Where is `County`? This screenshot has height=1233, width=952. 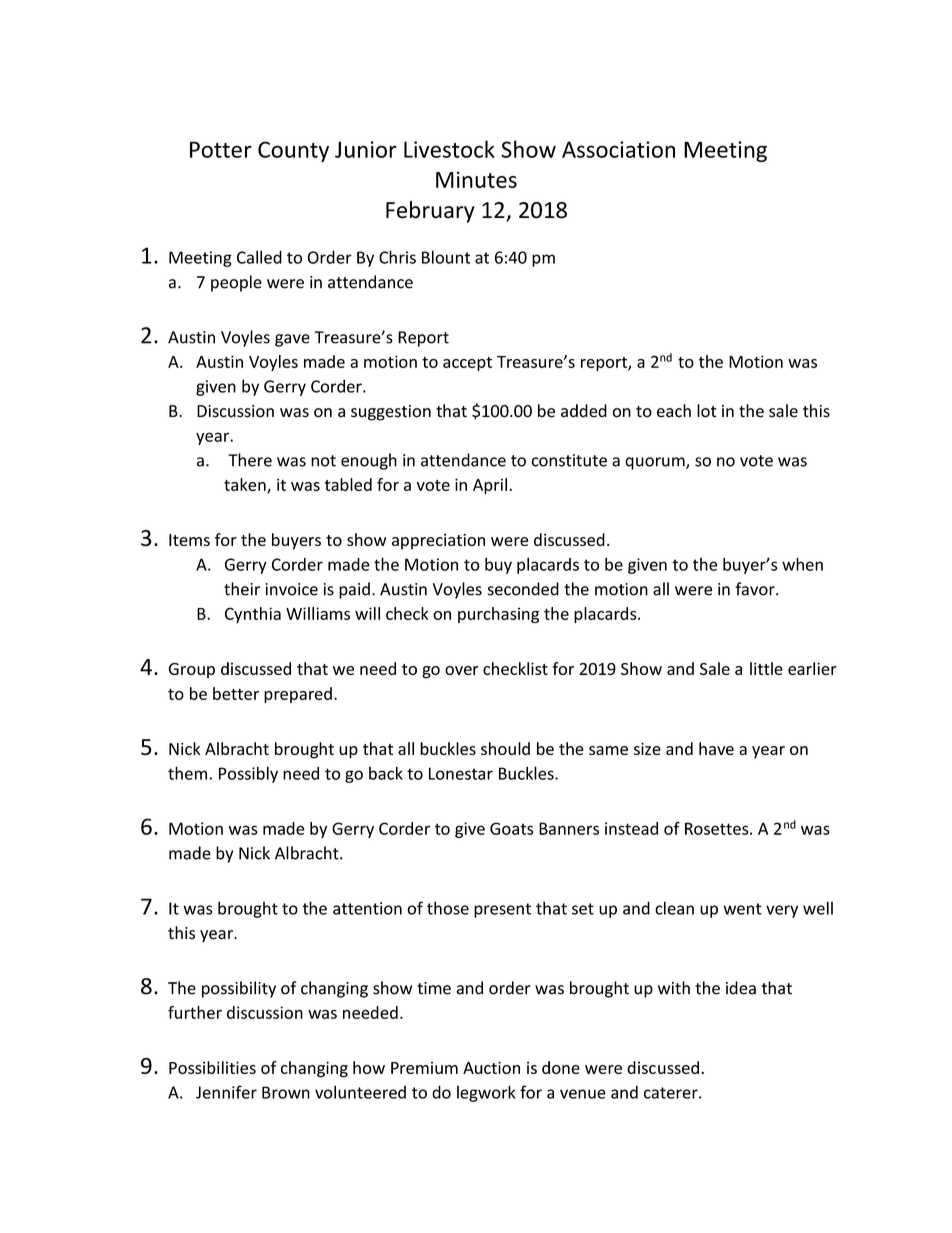
County is located at coordinates (293, 151).
